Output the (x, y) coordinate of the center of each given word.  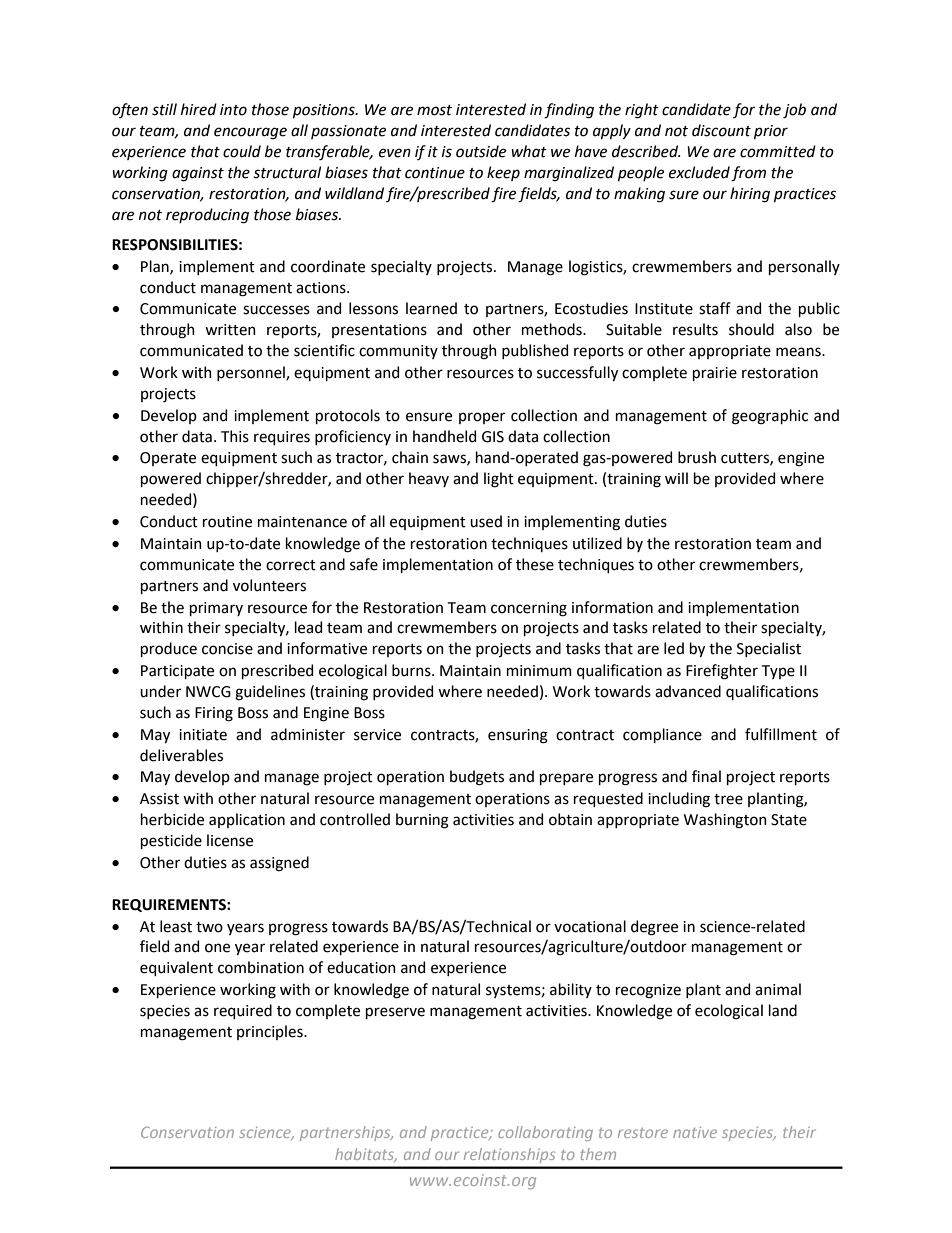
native (695, 1132)
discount (721, 130)
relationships (509, 1155)
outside (481, 151)
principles (271, 1032)
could (242, 151)
